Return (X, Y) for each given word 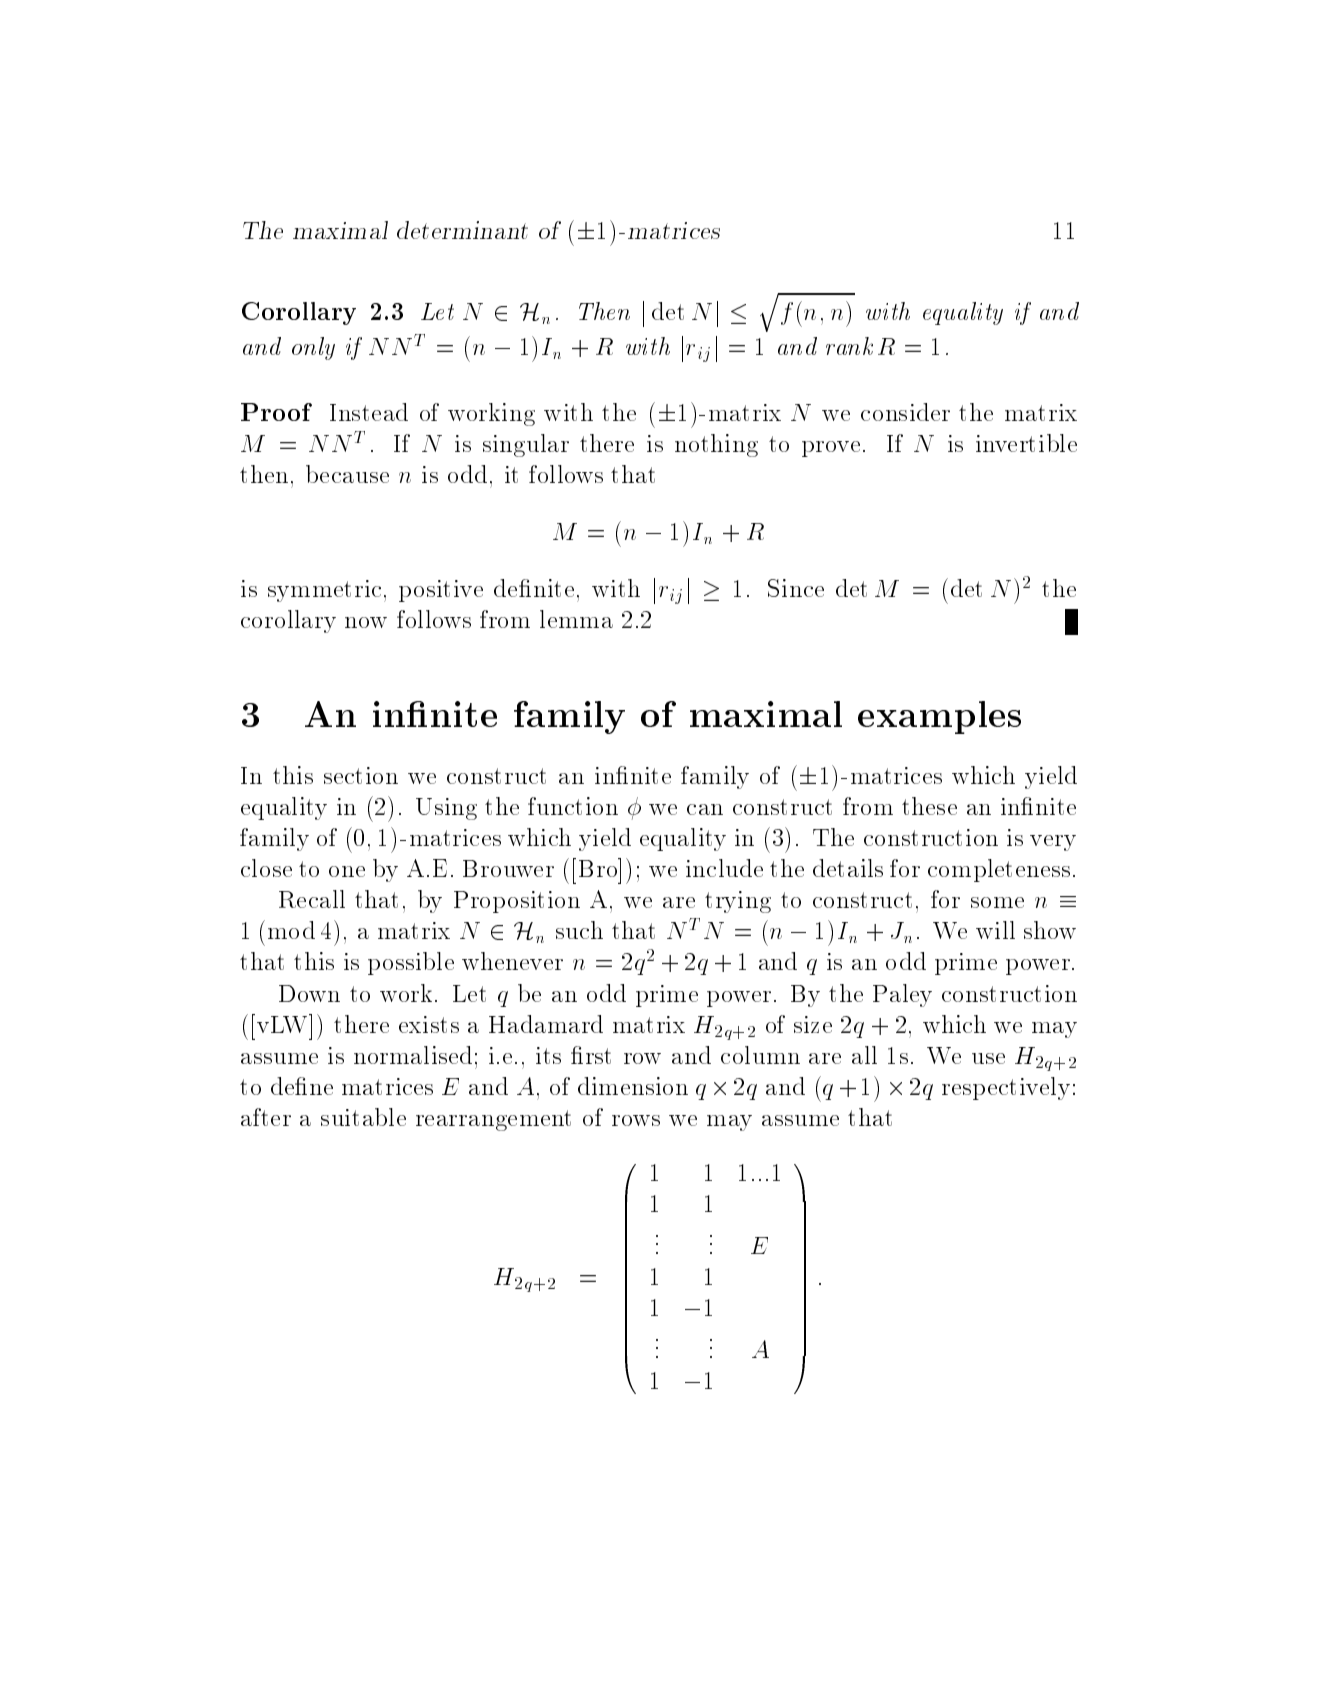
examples (939, 717)
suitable (363, 1117)
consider (905, 412)
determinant (462, 230)
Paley (902, 995)
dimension (633, 1086)
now (366, 622)
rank (849, 346)
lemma (576, 619)
